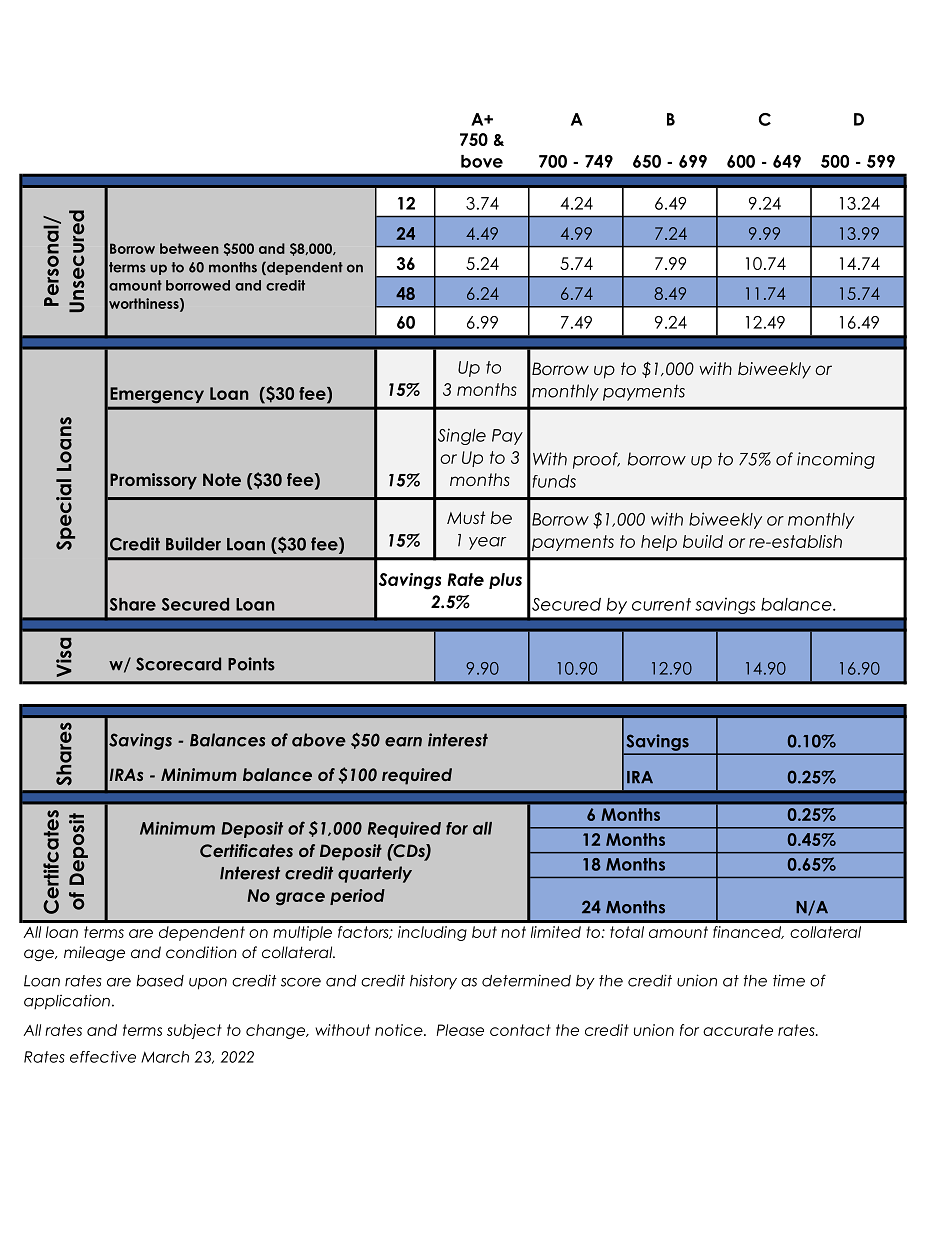  I want to click on incoming, so click(836, 460).
